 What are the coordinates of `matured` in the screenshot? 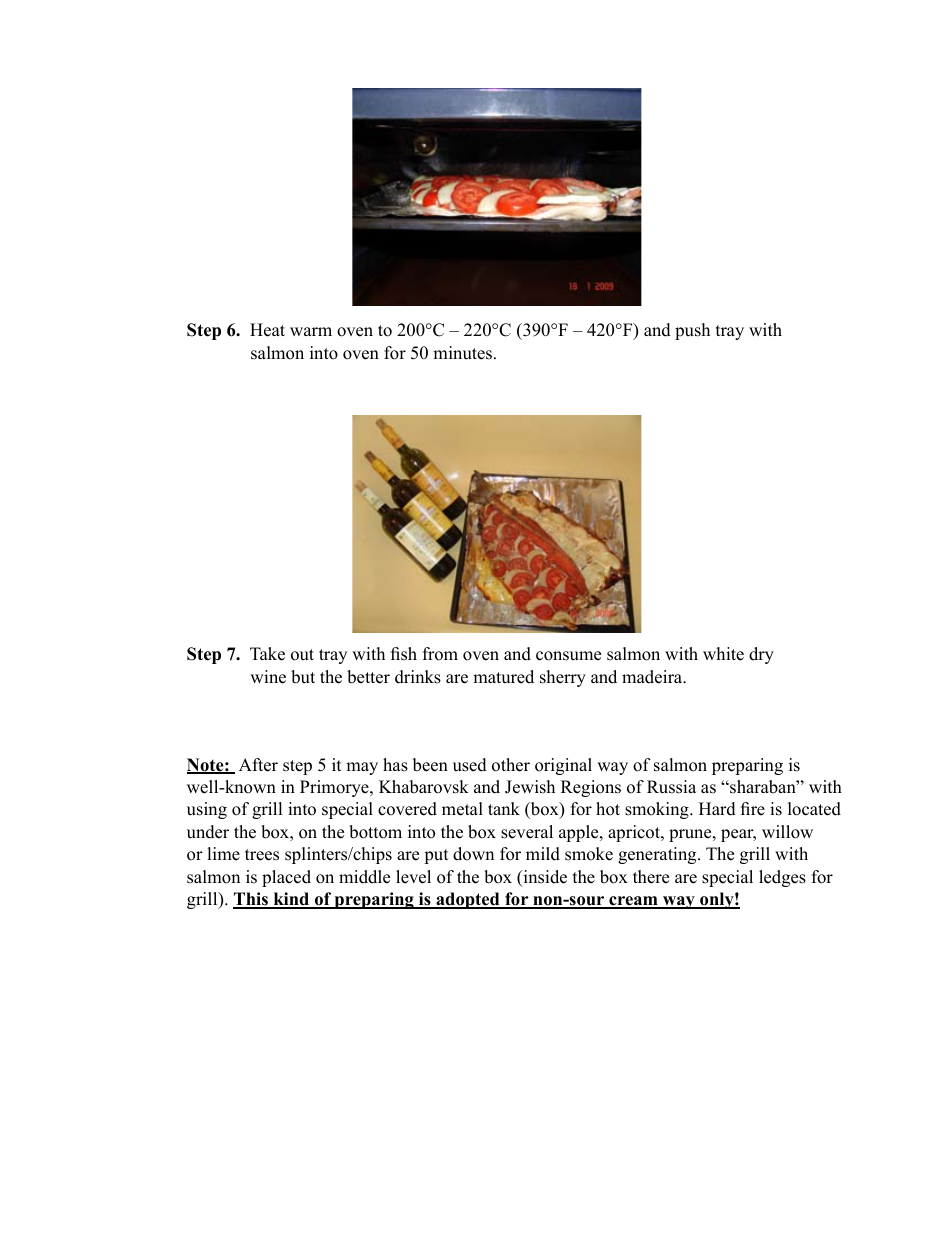 It's located at (503, 677).
